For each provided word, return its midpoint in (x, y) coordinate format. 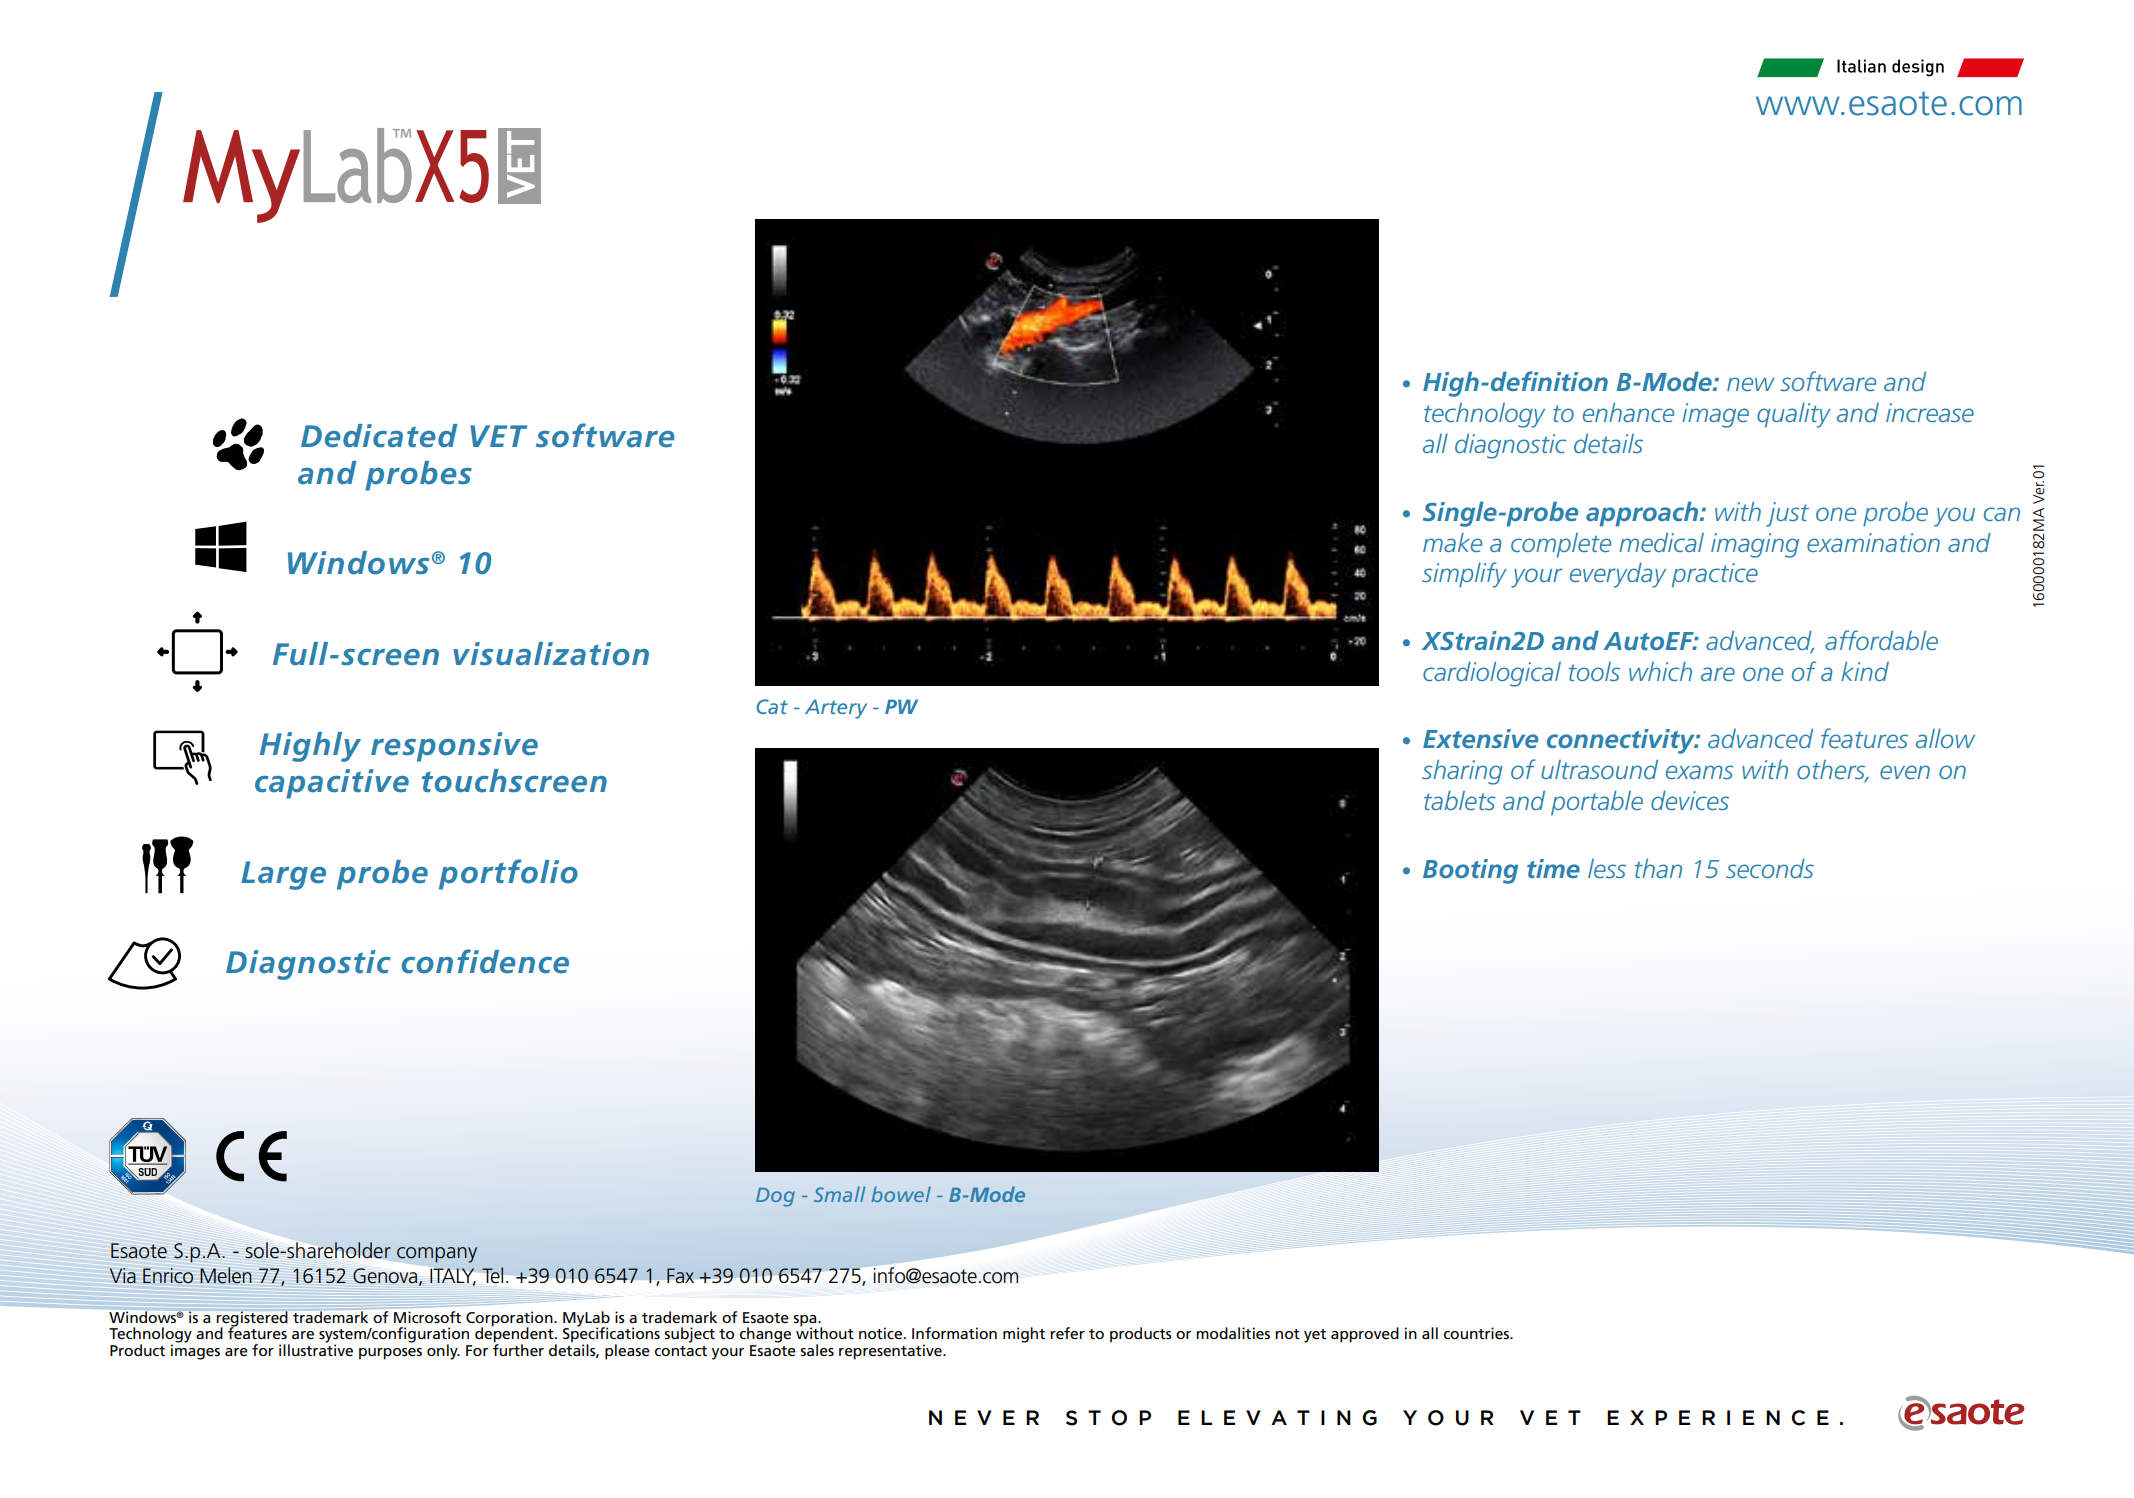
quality (1794, 415)
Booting (1470, 871)
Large (283, 875)
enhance (1628, 412)
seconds (1770, 868)
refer (1067, 1333)
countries (1477, 1333)
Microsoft (427, 1317)
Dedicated (379, 436)
